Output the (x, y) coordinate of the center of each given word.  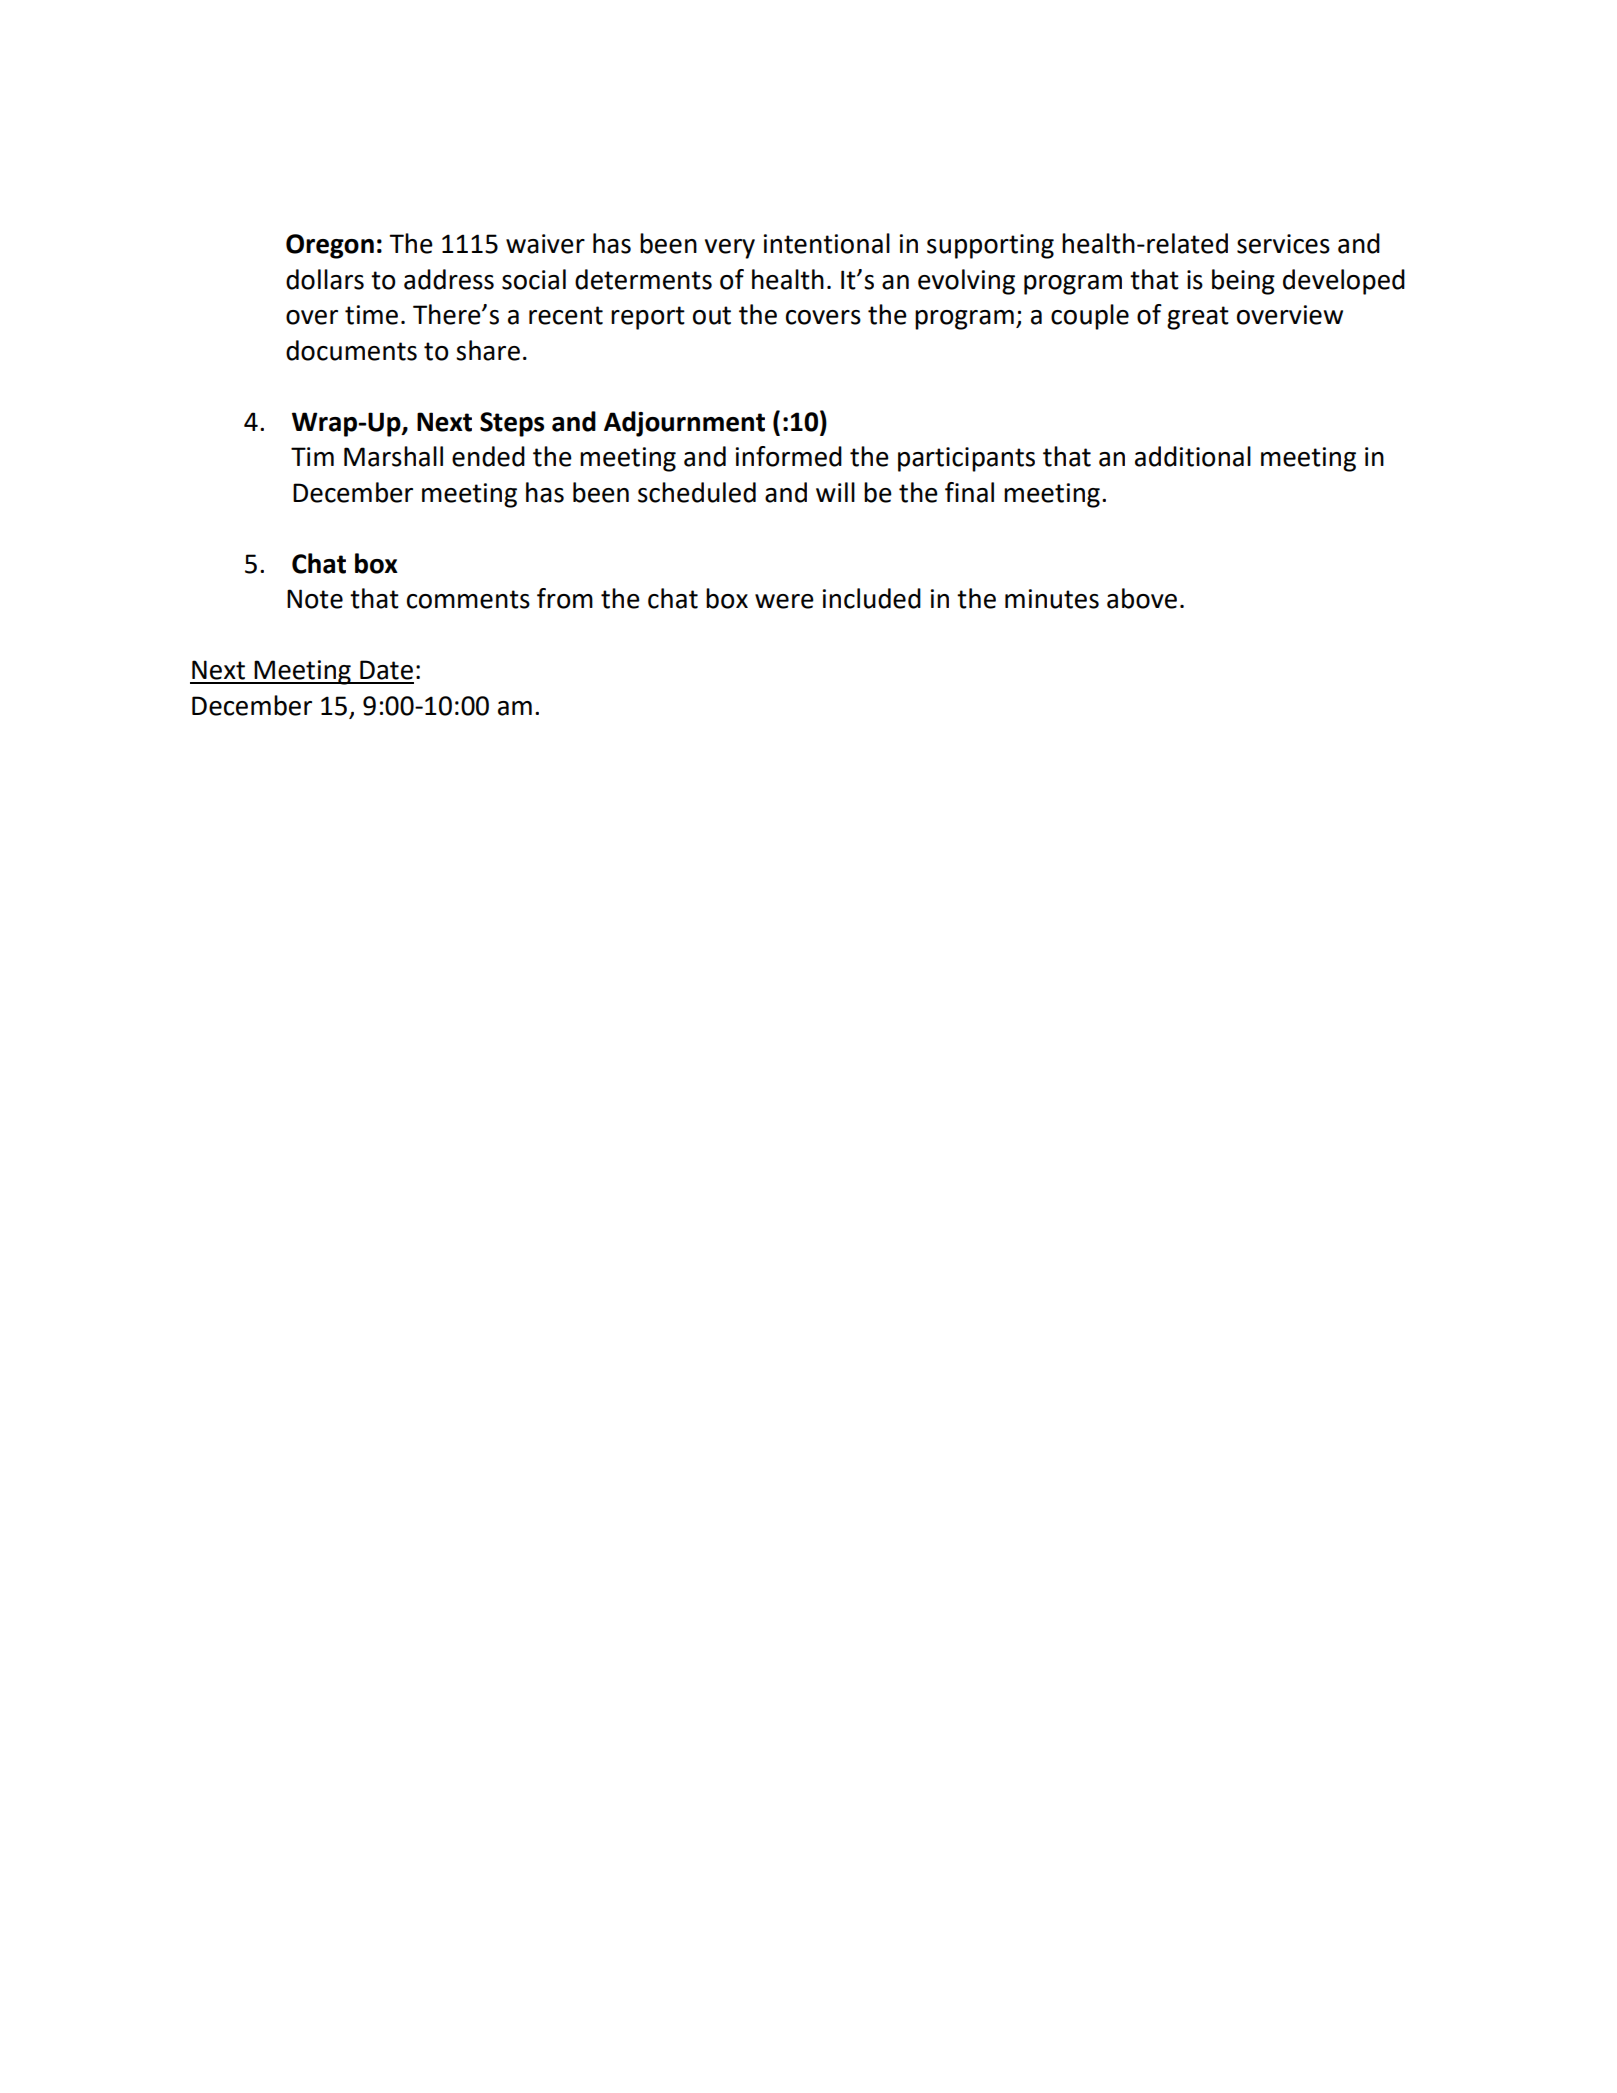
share (488, 350)
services (1283, 244)
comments (468, 599)
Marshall (393, 456)
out (712, 315)
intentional (826, 243)
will (835, 492)
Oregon (330, 246)
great (1198, 318)
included (871, 598)
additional (1193, 456)
